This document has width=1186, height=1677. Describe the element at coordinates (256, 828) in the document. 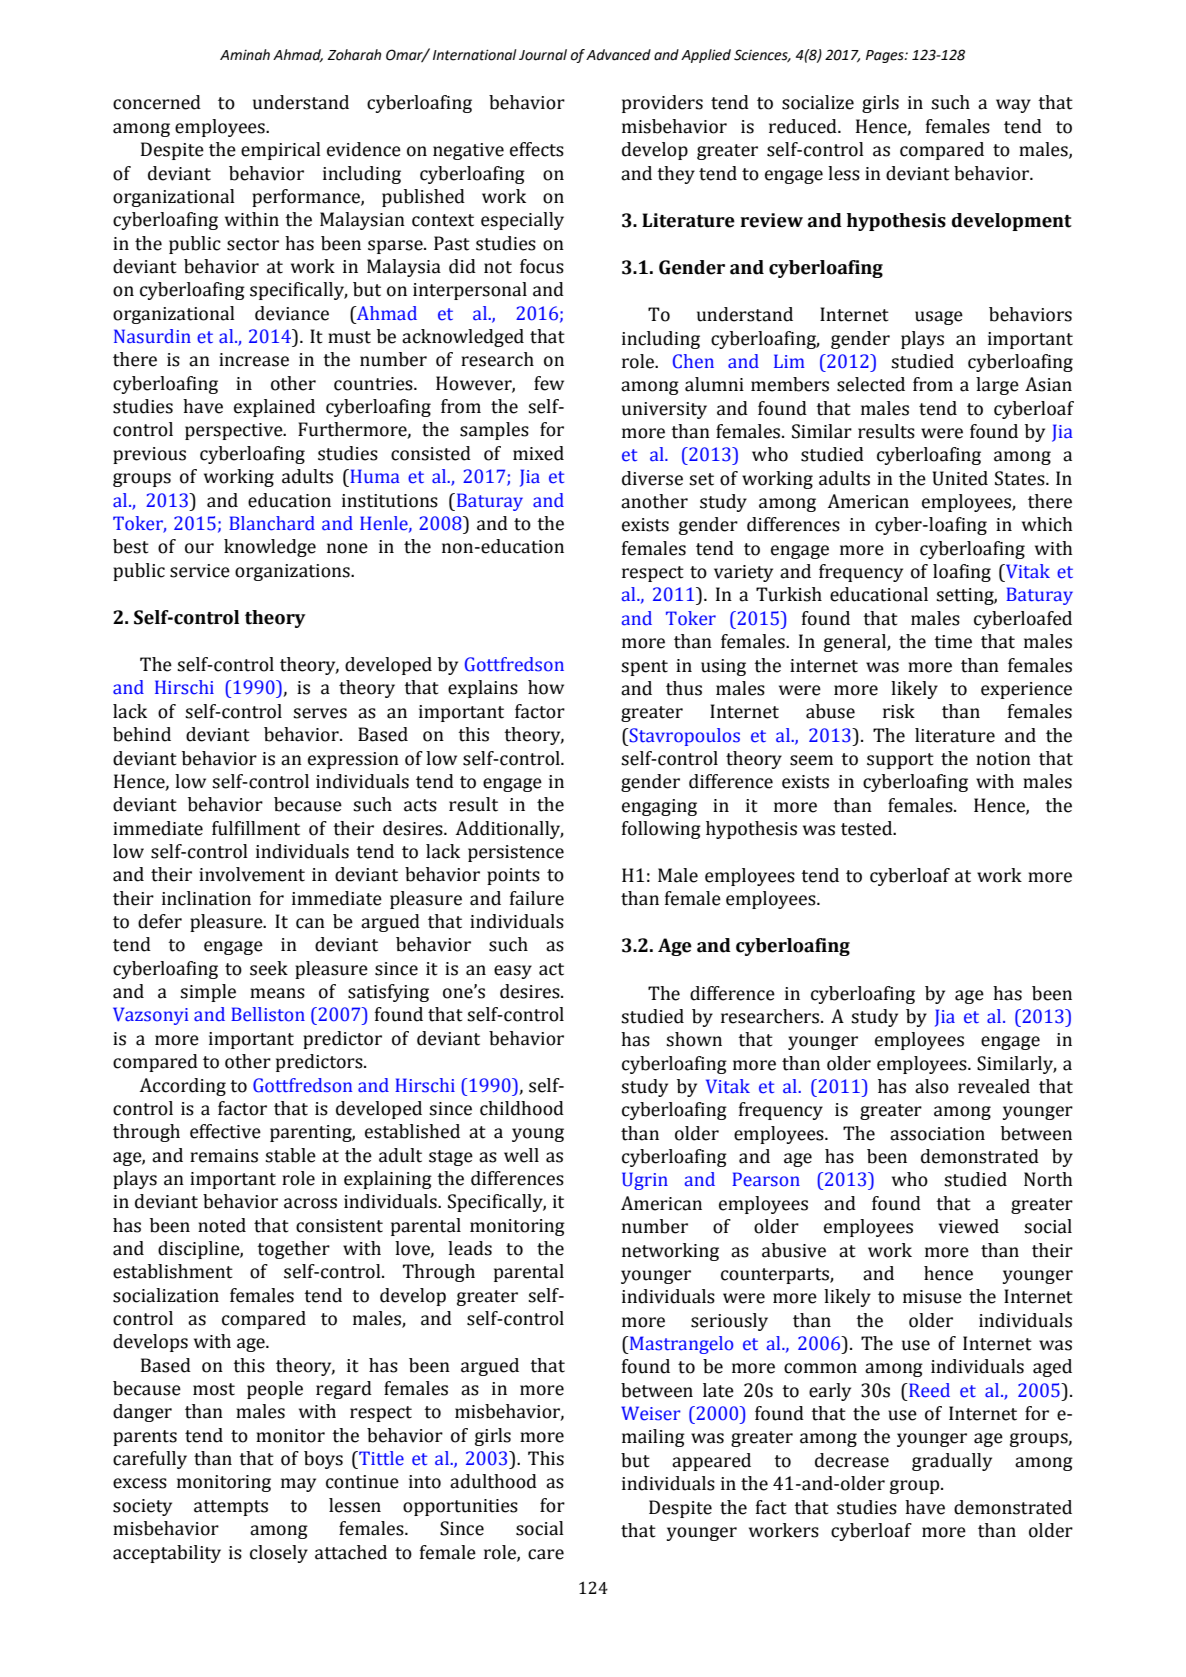

I see `fulfillment` at that location.
